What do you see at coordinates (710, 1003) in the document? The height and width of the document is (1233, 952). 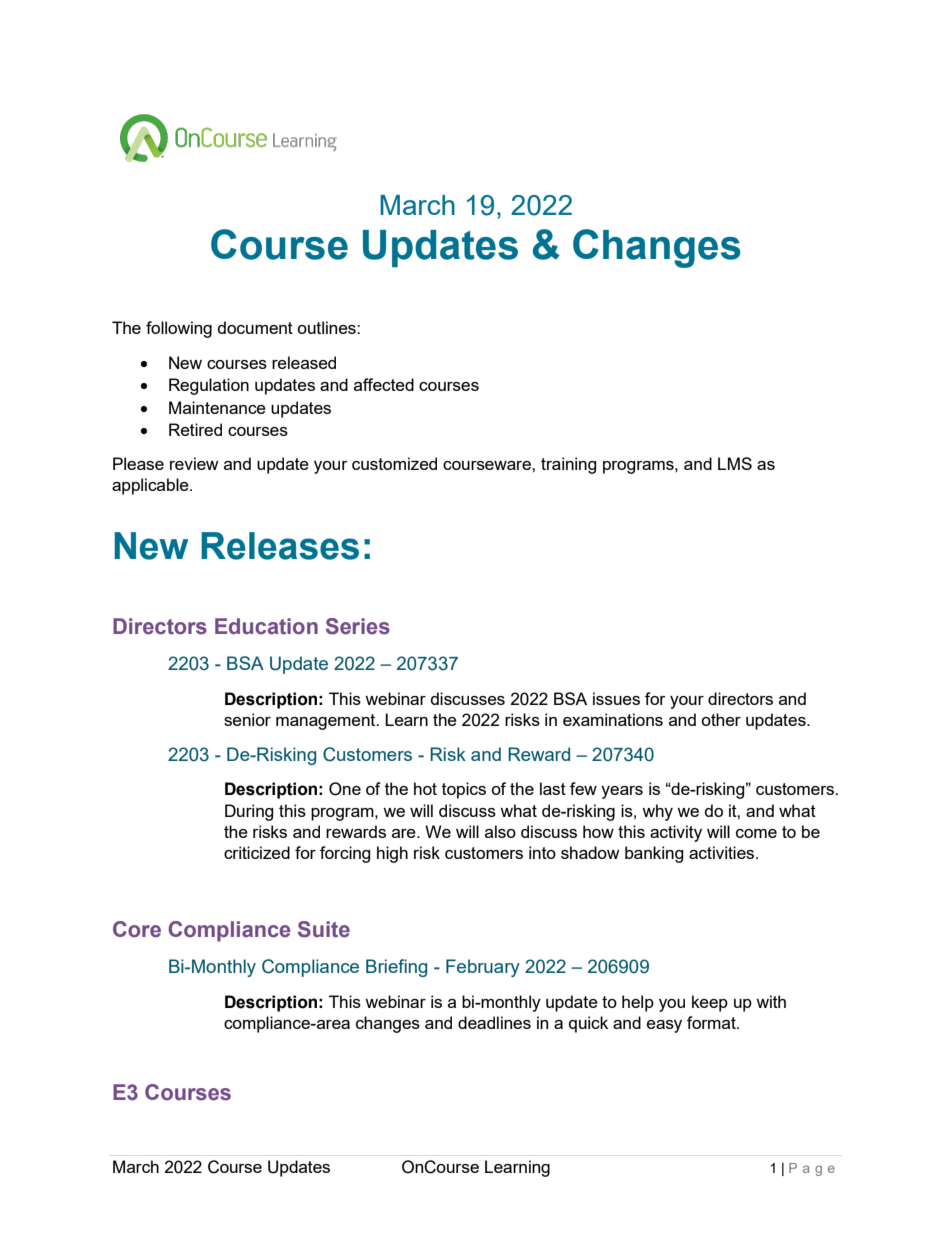 I see `keep` at bounding box center [710, 1003].
